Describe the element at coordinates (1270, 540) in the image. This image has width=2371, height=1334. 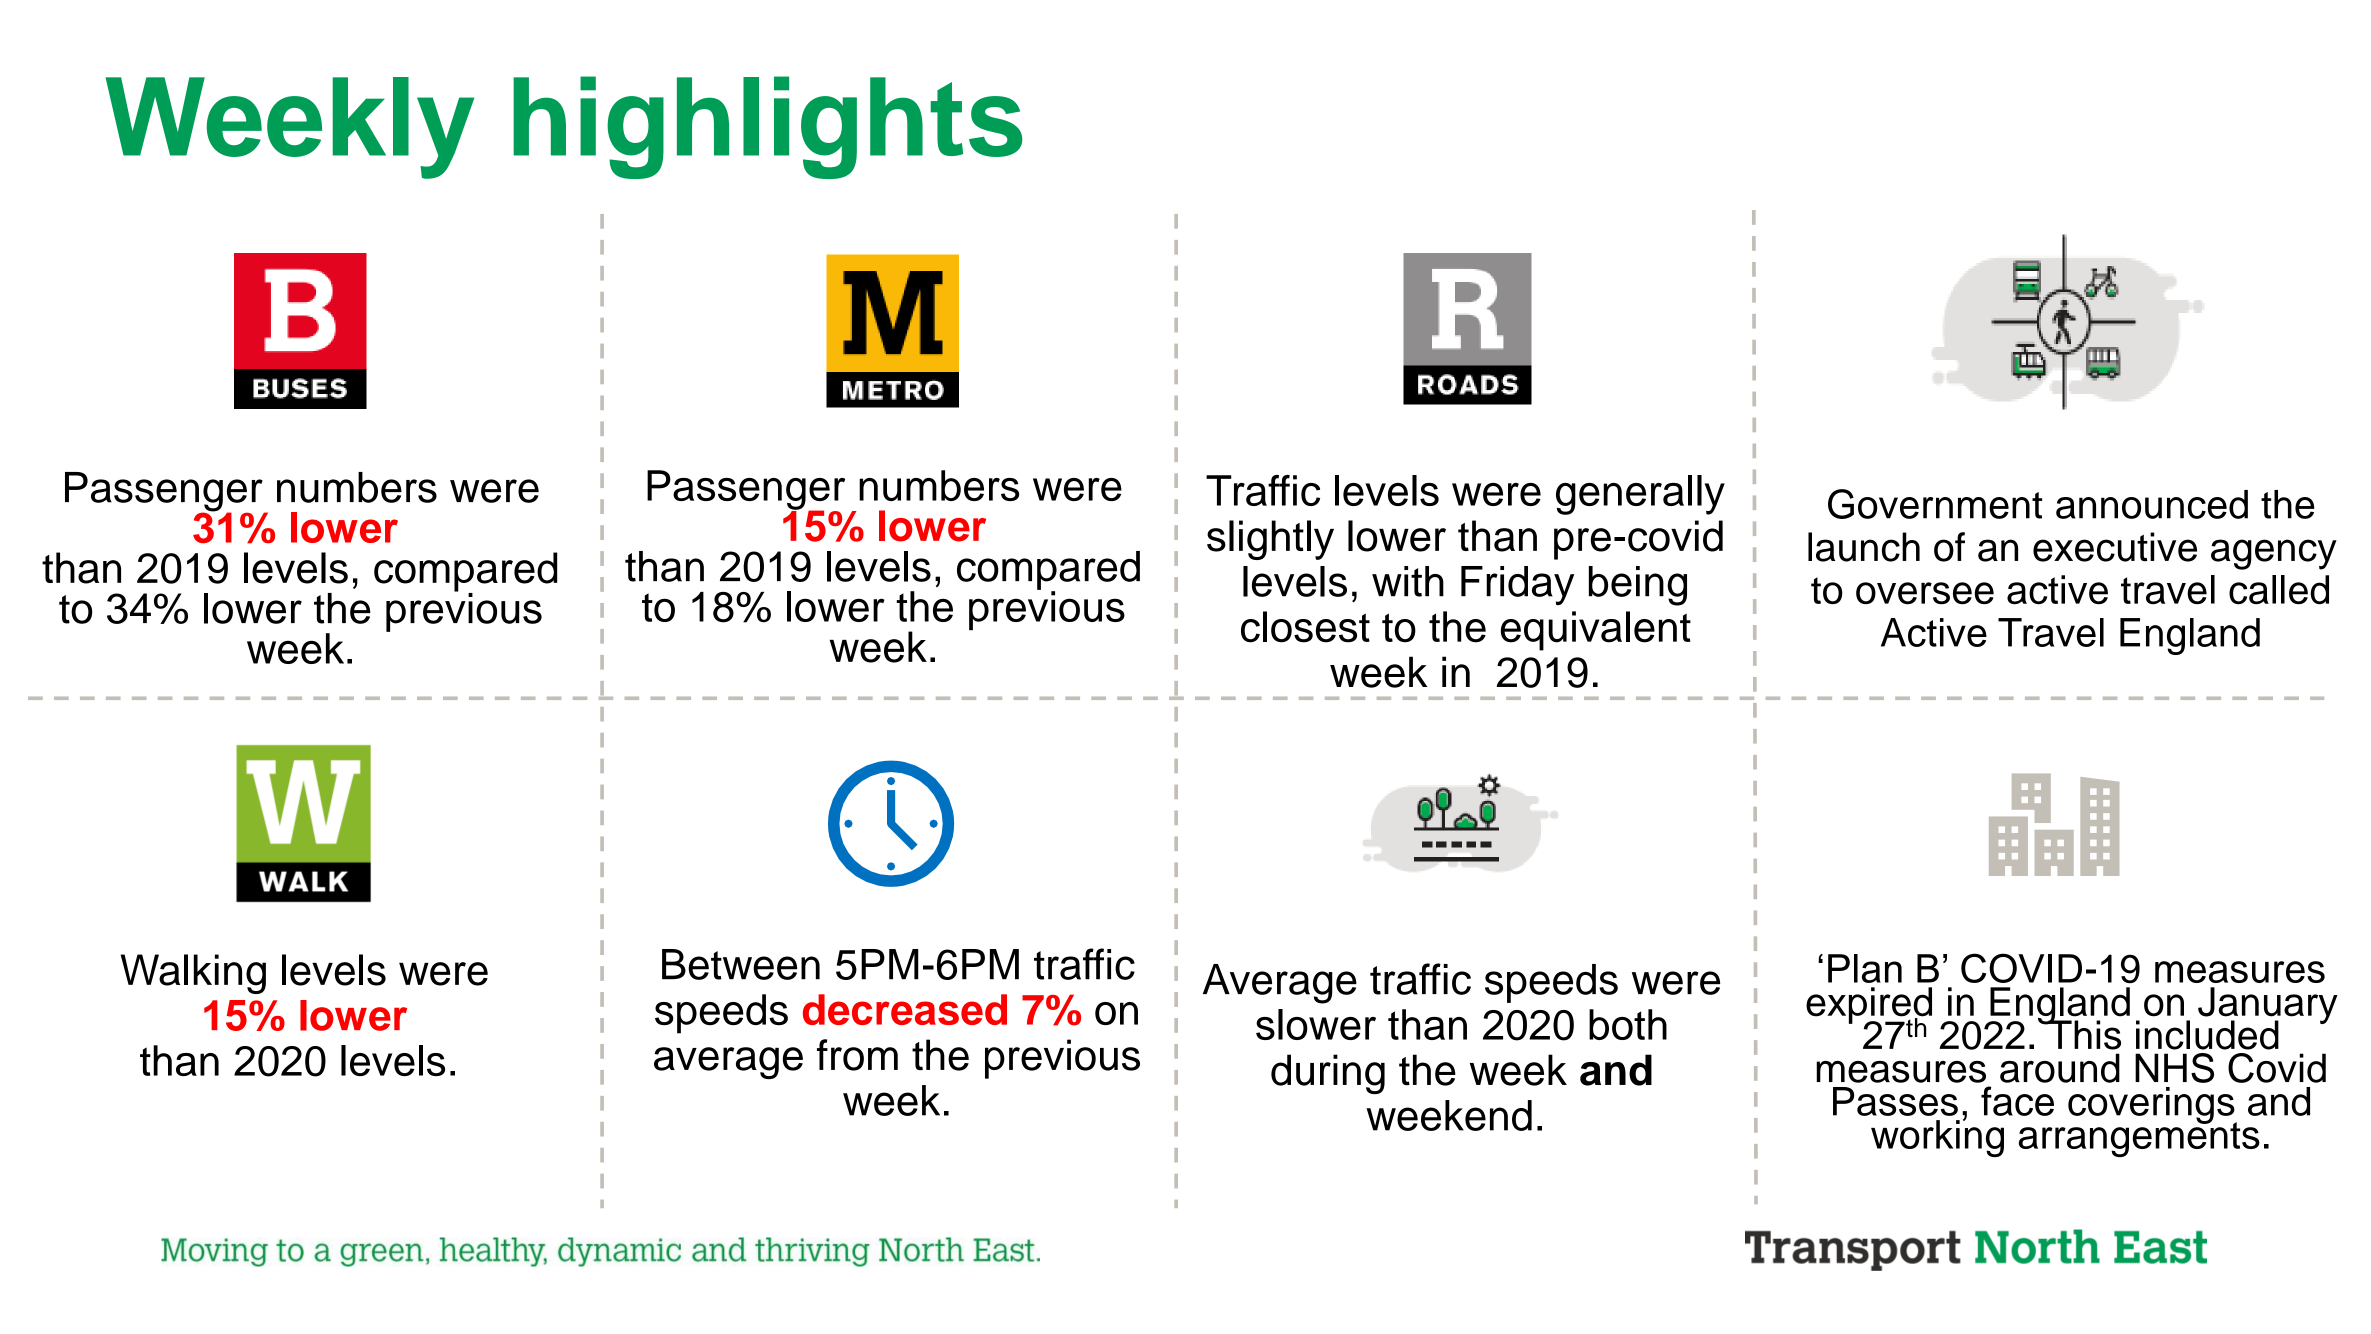
I see `slightly` at that location.
